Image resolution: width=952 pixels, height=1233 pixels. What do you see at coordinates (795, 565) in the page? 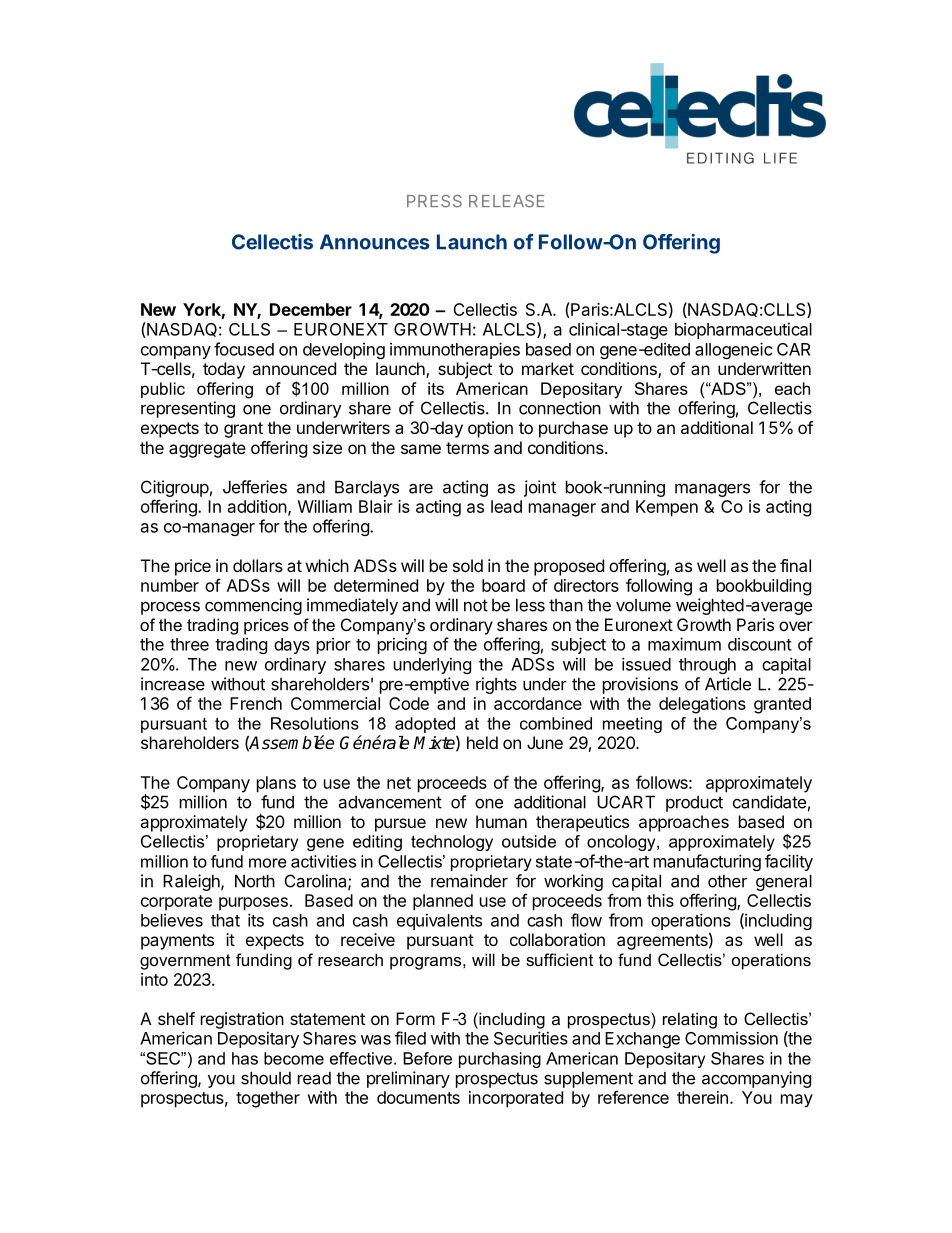
I see `final` at bounding box center [795, 565].
